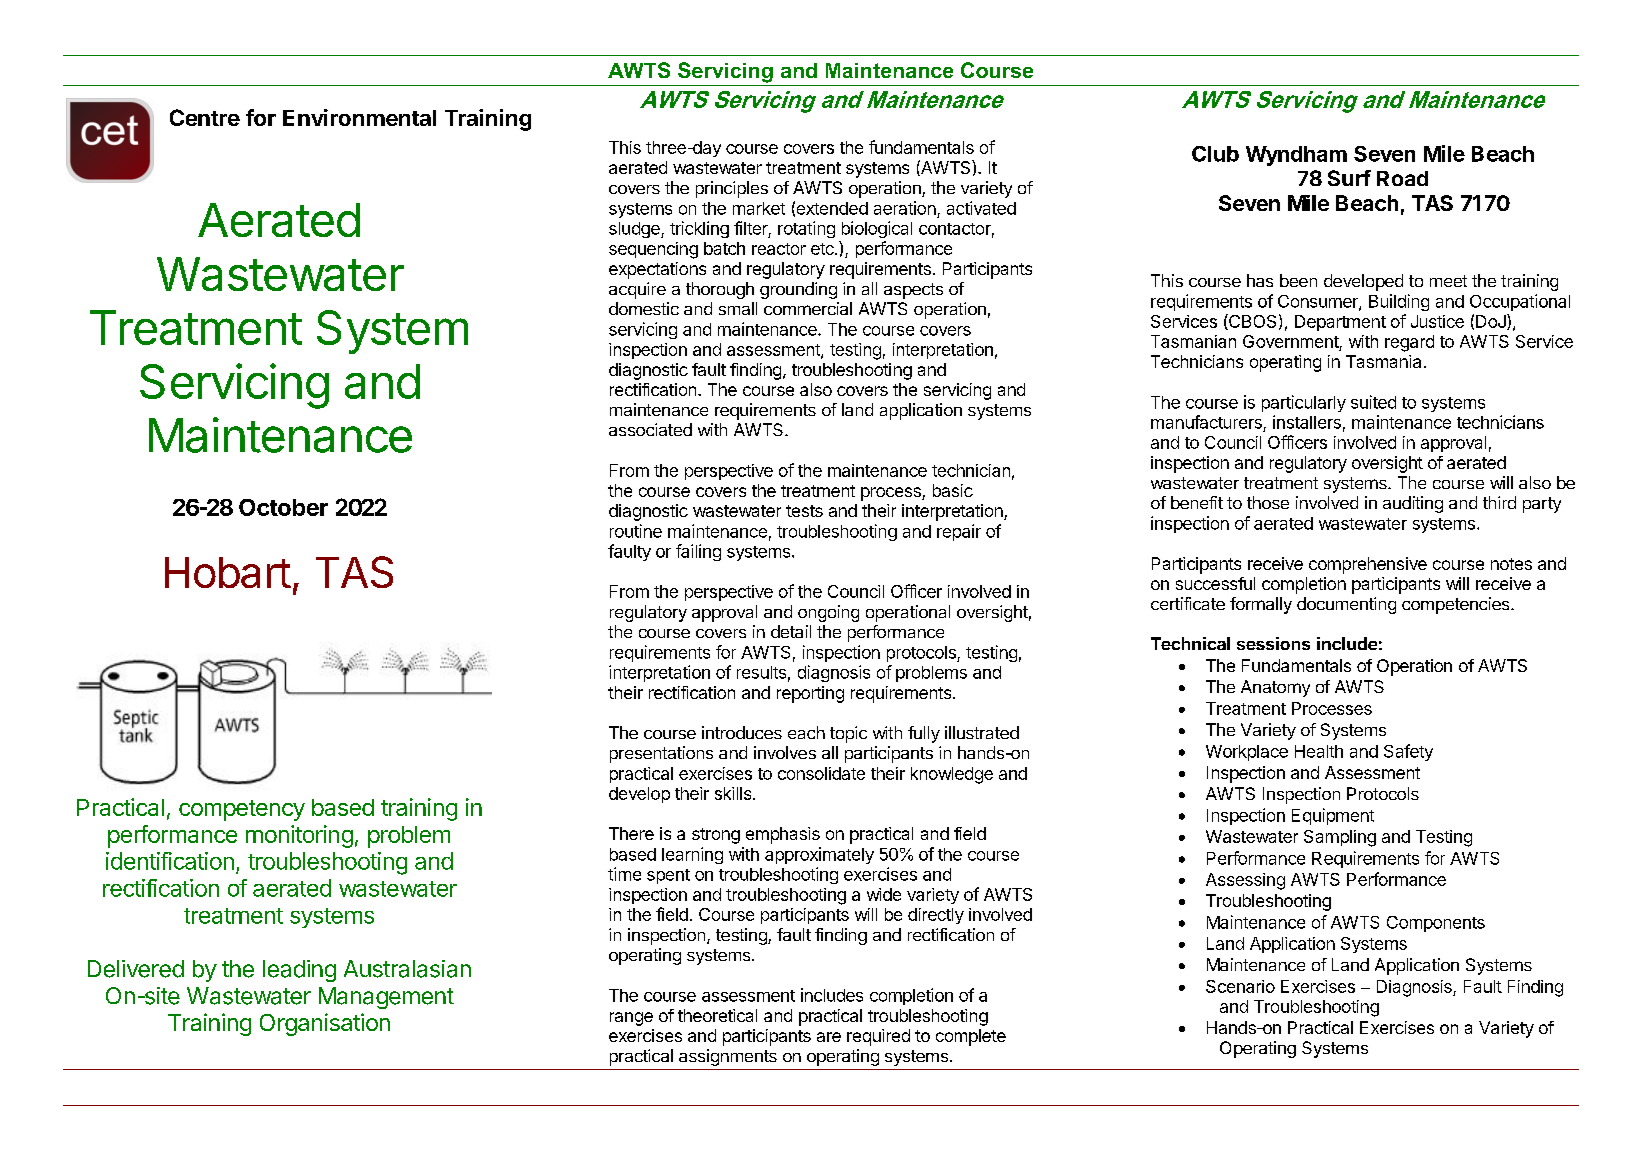 The height and width of the screenshot is (1161, 1642). I want to click on Organisation, so click(325, 1024).
